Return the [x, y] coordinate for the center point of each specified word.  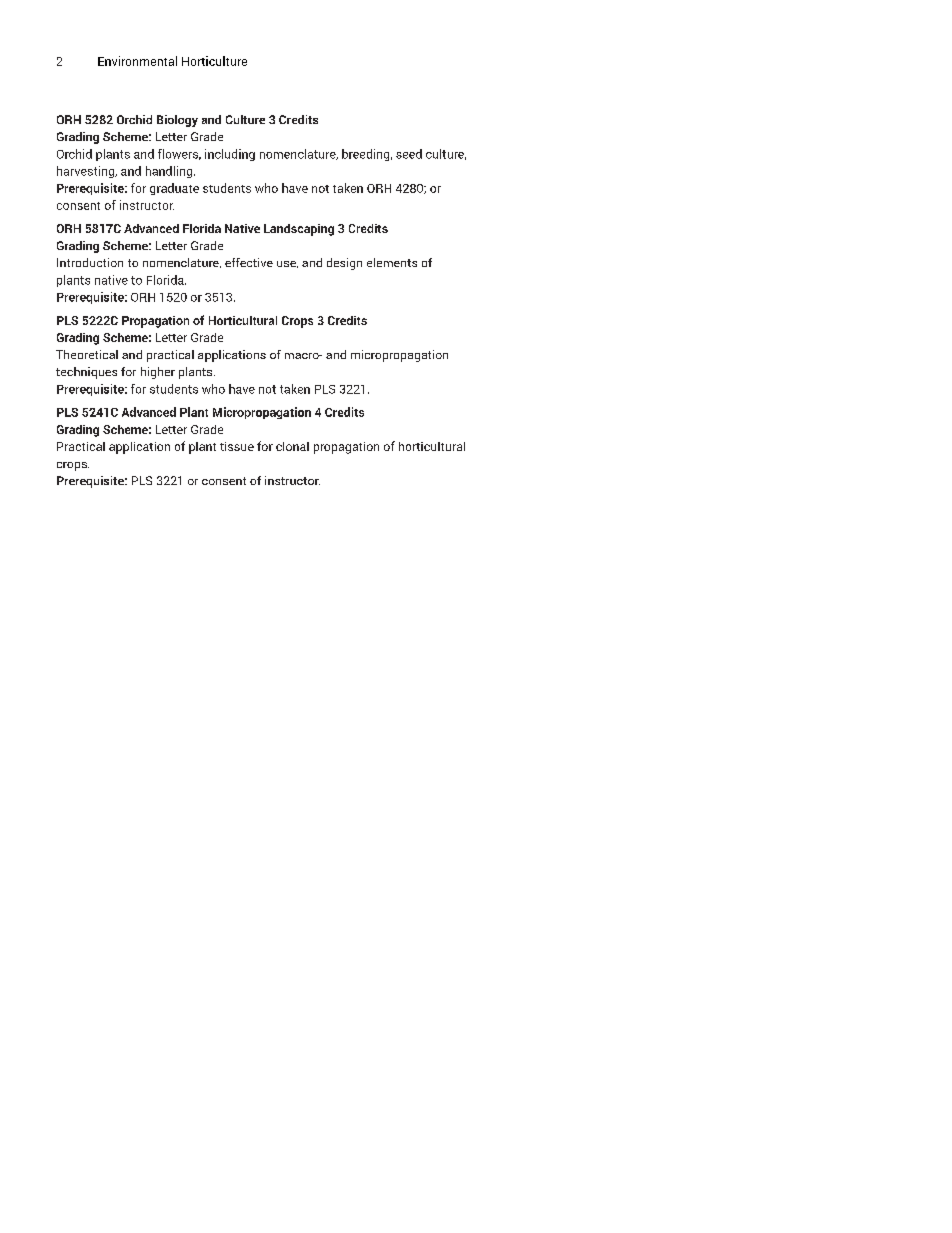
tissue [237, 446]
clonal [292, 446]
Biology [177, 121]
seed [409, 154]
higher [158, 373]
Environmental [137, 61]
